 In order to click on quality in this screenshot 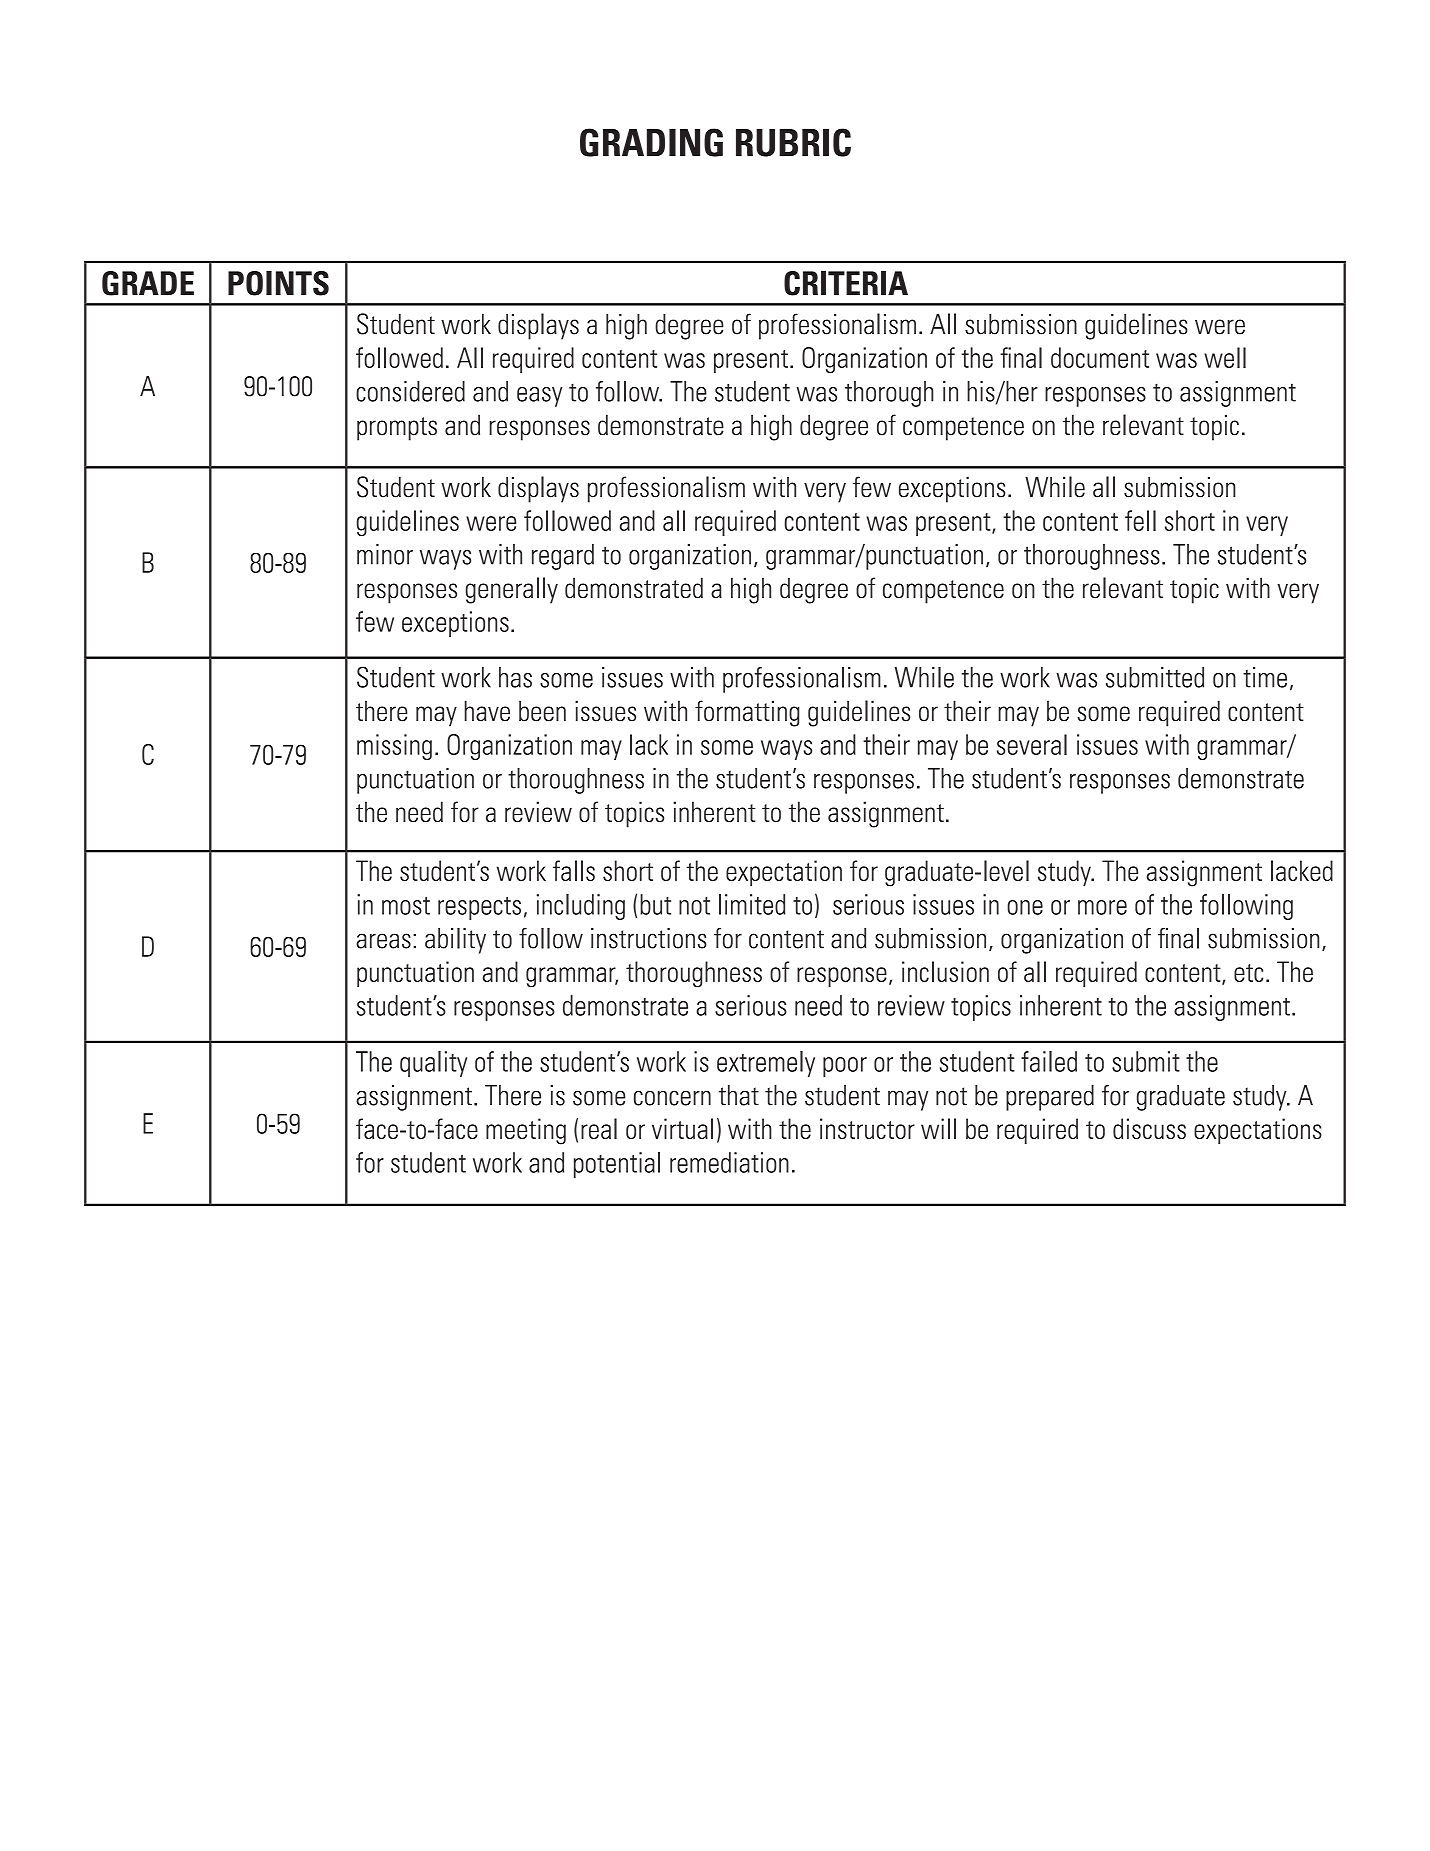, I will do `click(433, 1064)`.
